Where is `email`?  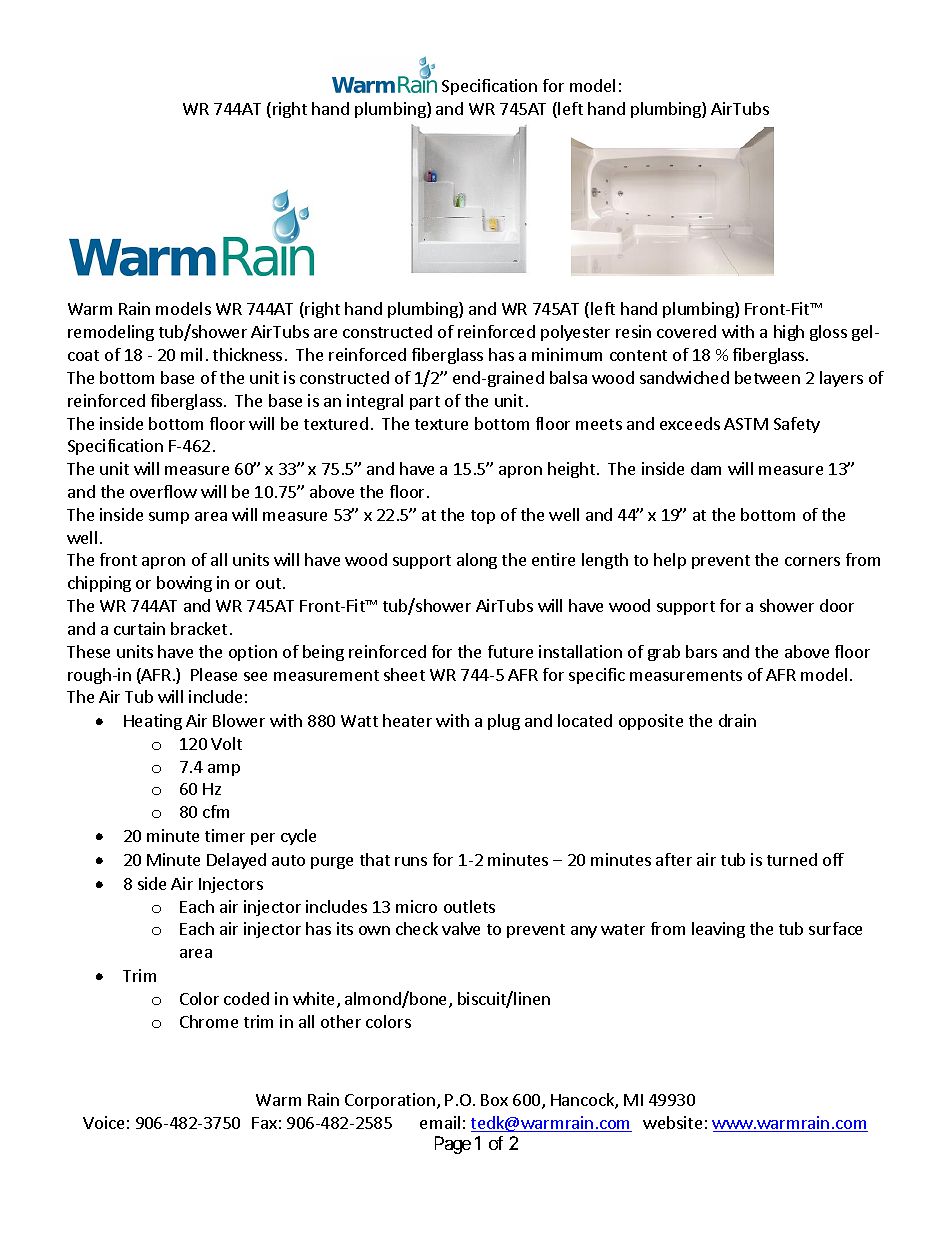
email is located at coordinates (440, 1122).
